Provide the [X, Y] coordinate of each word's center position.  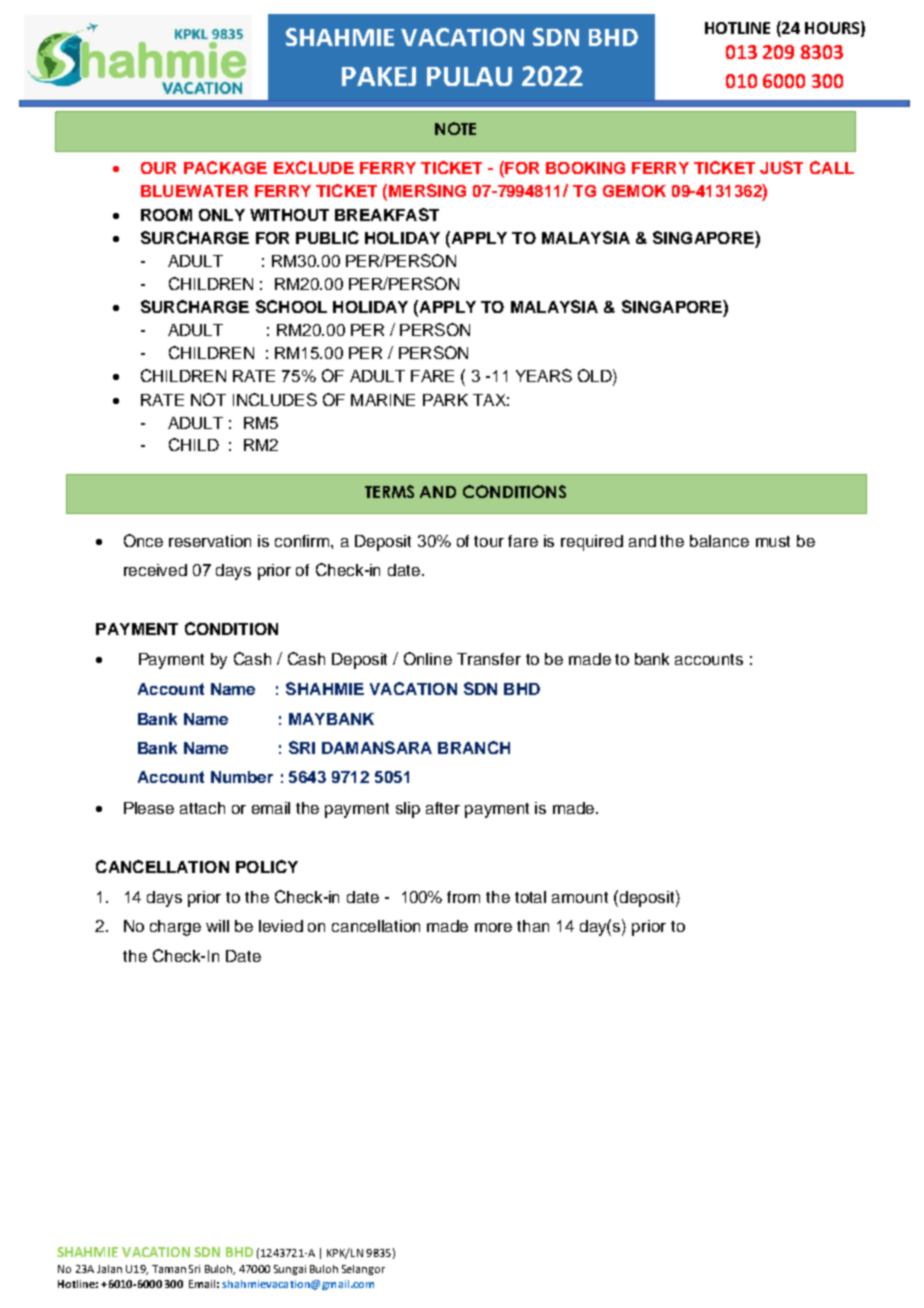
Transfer [489, 659]
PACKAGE [225, 167]
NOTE [455, 128]
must [773, 541]
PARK [445, 400]
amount [580, 897]
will [217, 926]
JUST [781, 167]
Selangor [363, 1270]
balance [719, 541]
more [493, 927]
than [533, 926]
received [155, 570]
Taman [169, 1269]
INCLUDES [275, 399]
